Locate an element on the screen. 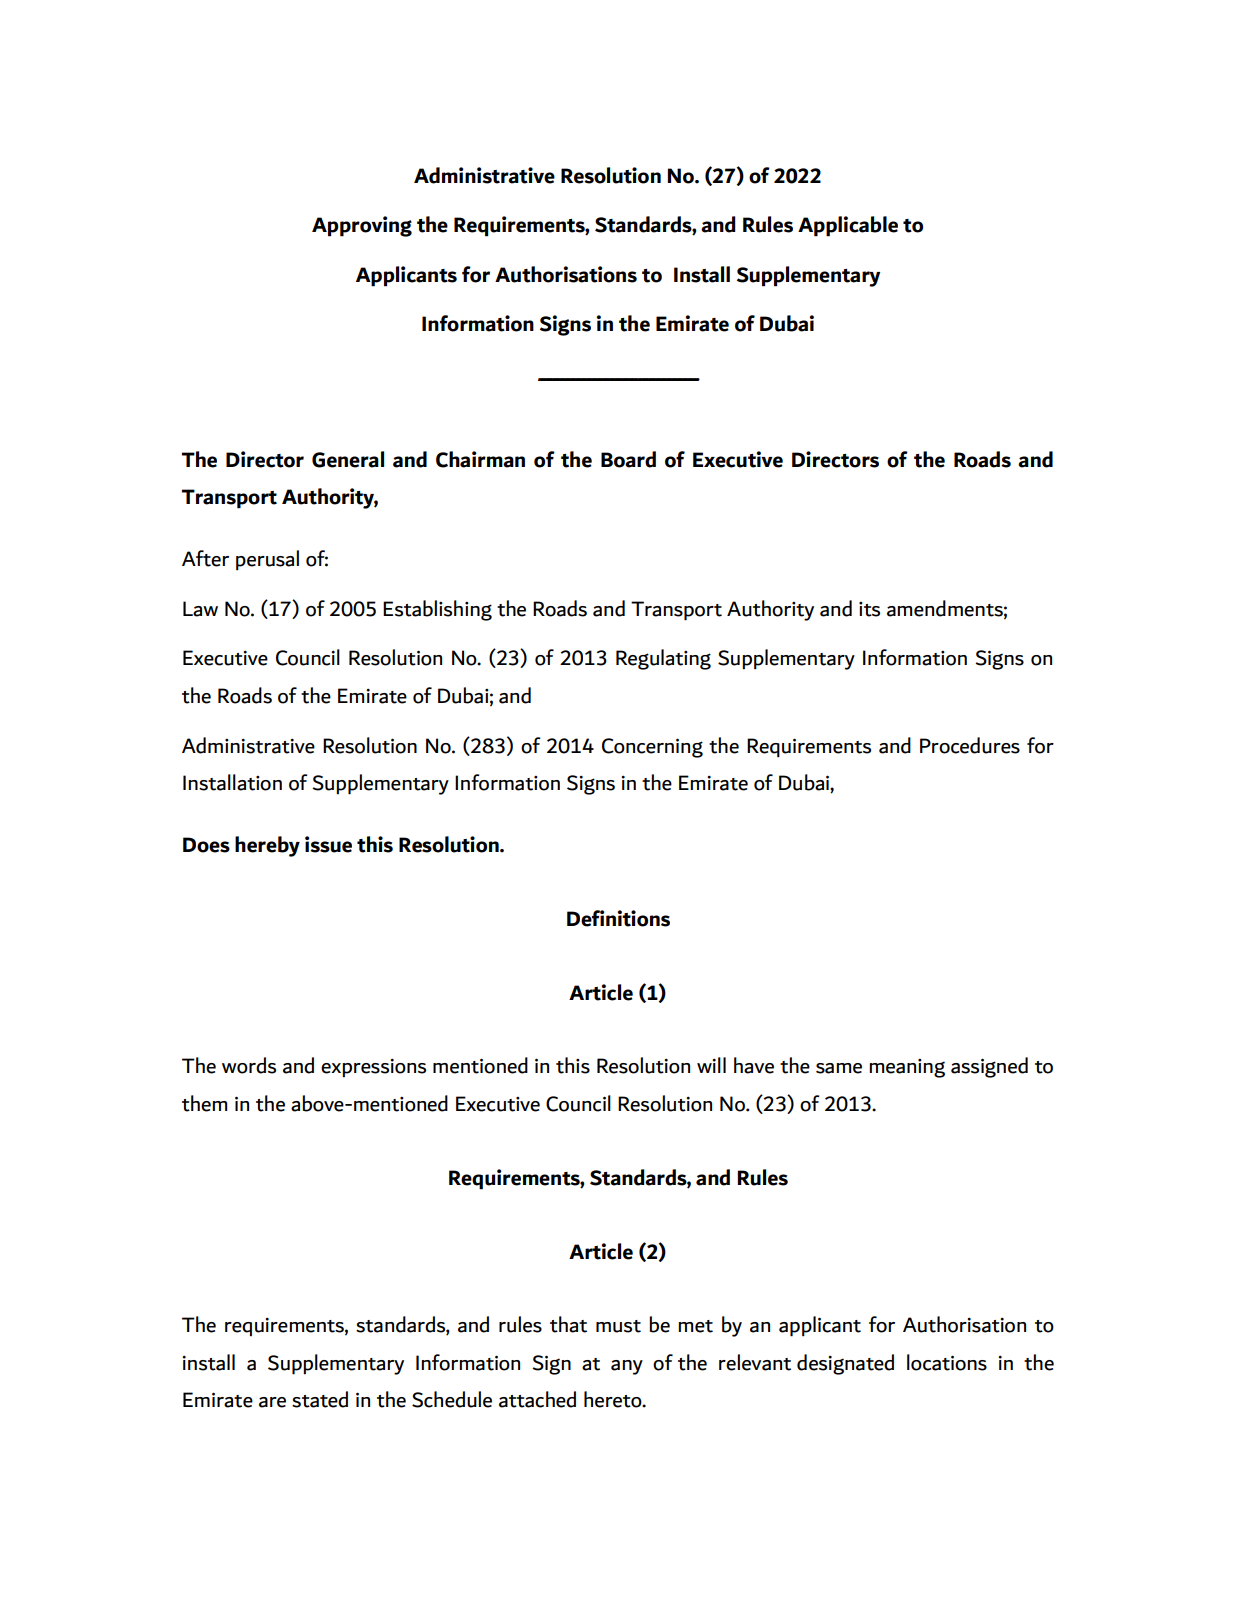  Law is located at coordinates (200, 609).
